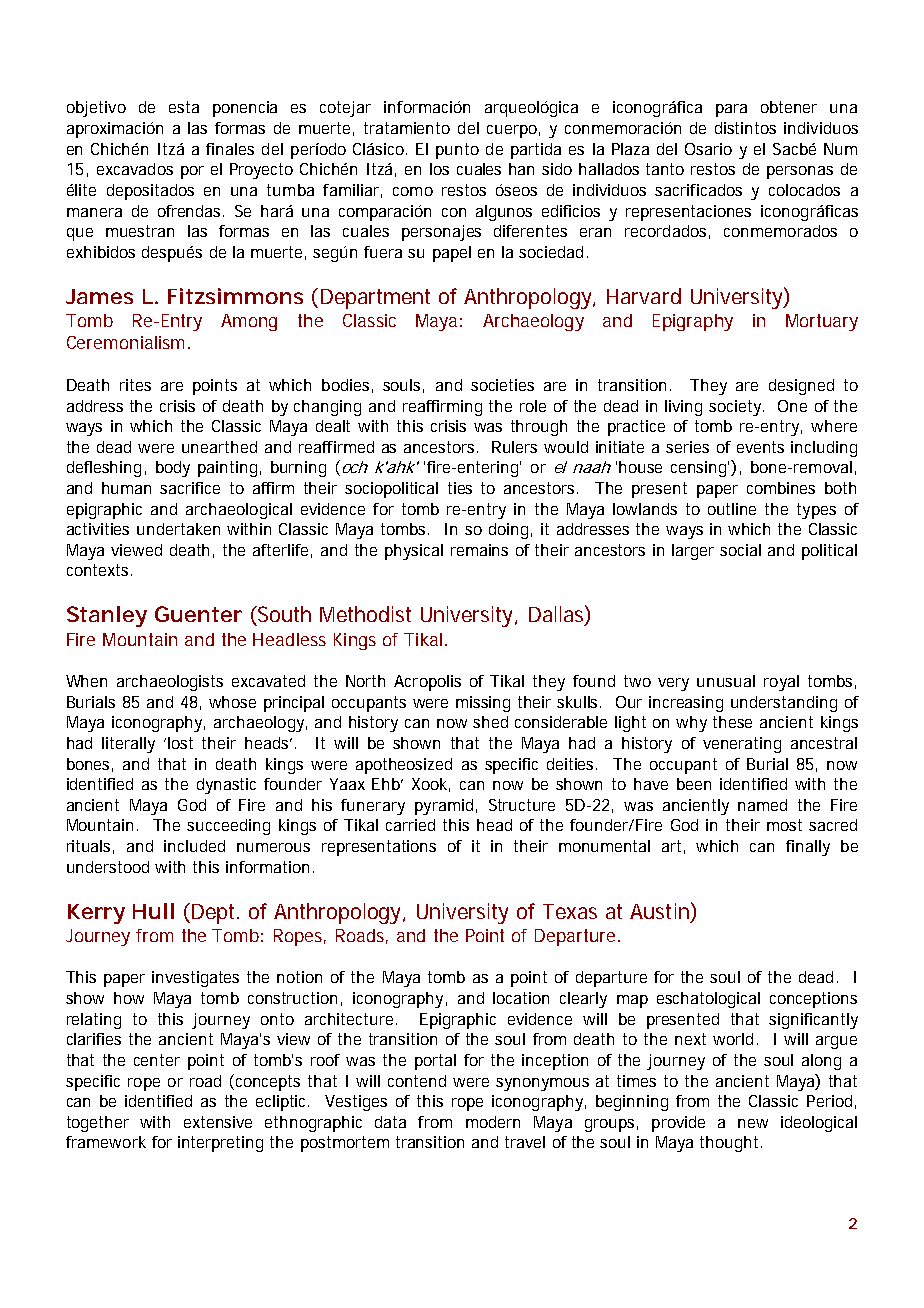  Describe the element at coordinates (800, 172) in the screenshot. I see `personas` at that location.
